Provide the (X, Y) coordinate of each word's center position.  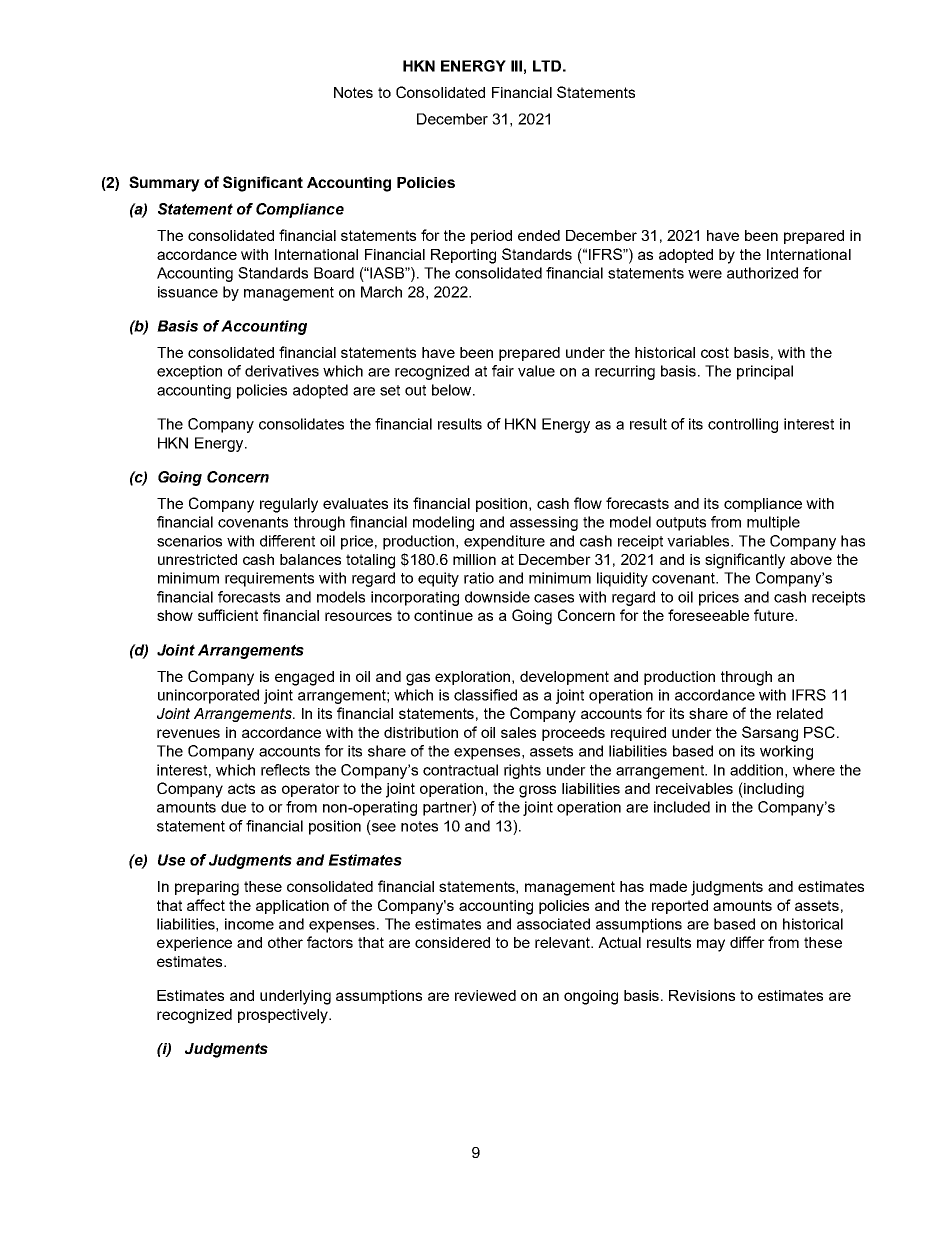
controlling (743, 425)
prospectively (284, 1016)
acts (241, 788)
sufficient (228, 615)
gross (537, 791)
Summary (164, 184)
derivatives (282, 371)
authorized (762, 273)
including (773, 790)
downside (497, 597)
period (491, 237)
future (775, 615)
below (453, 390)
